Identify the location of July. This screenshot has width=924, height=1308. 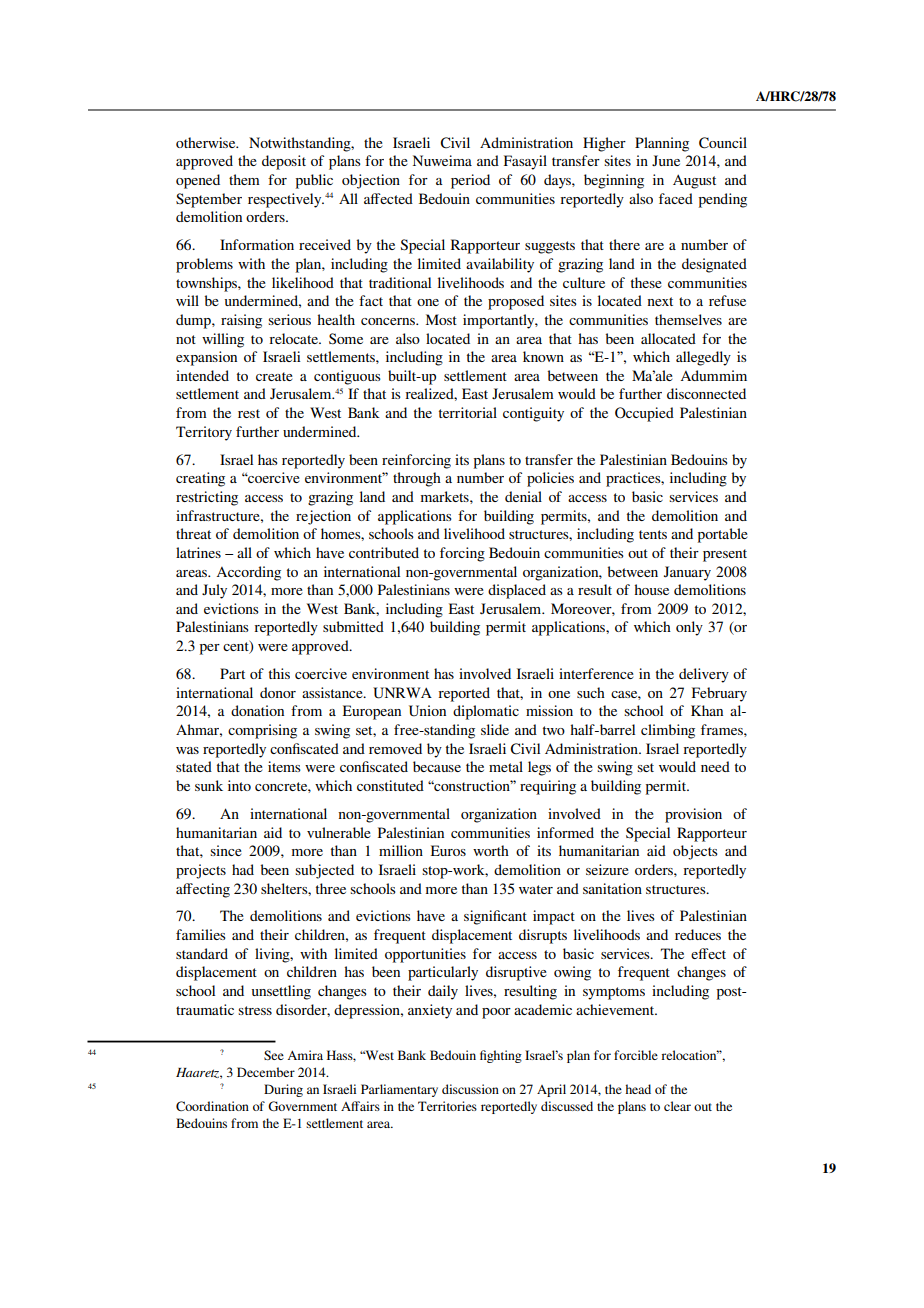
(214, 591).
